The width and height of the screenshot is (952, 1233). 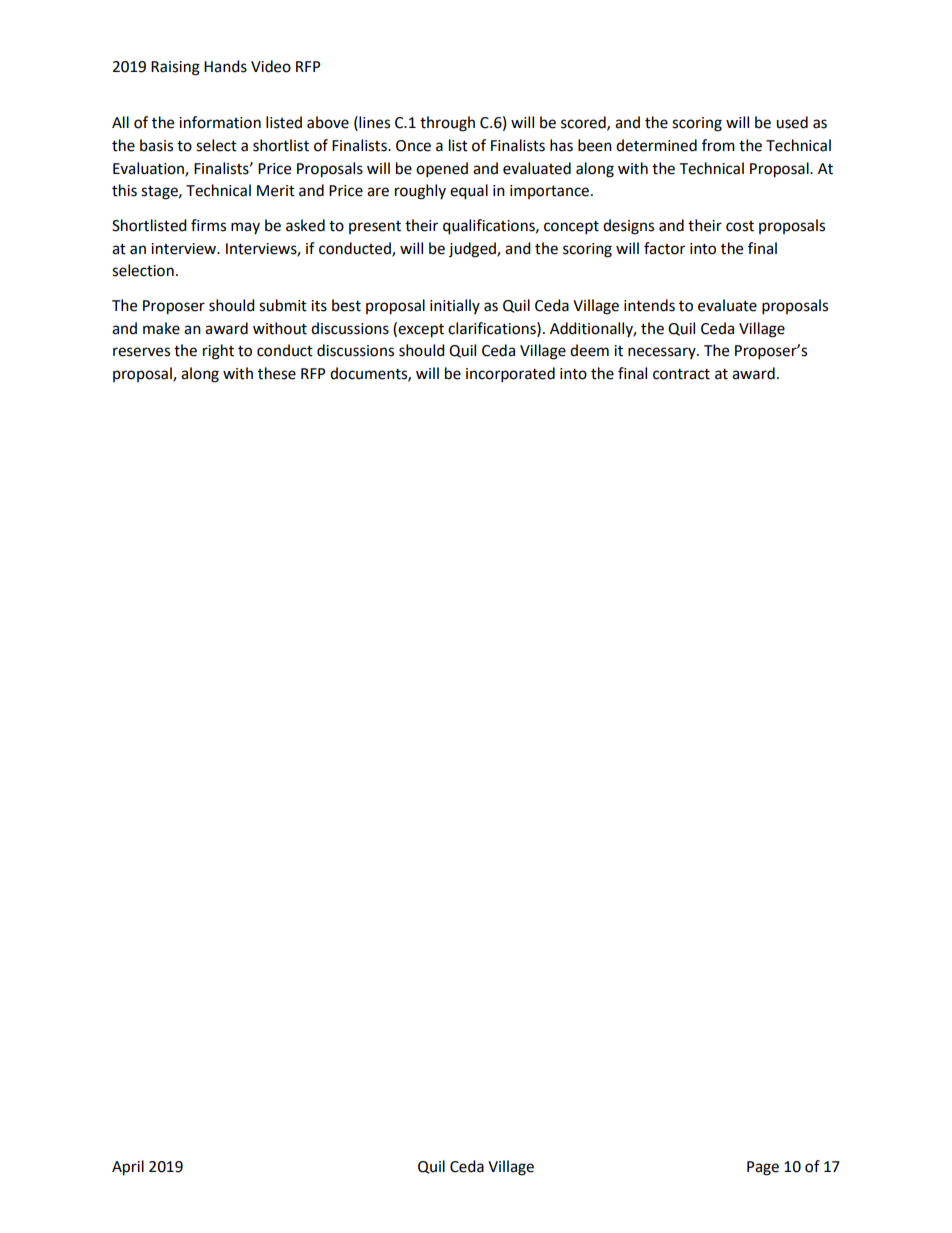 I want to click on reserves, so click(x=141, y=352).
